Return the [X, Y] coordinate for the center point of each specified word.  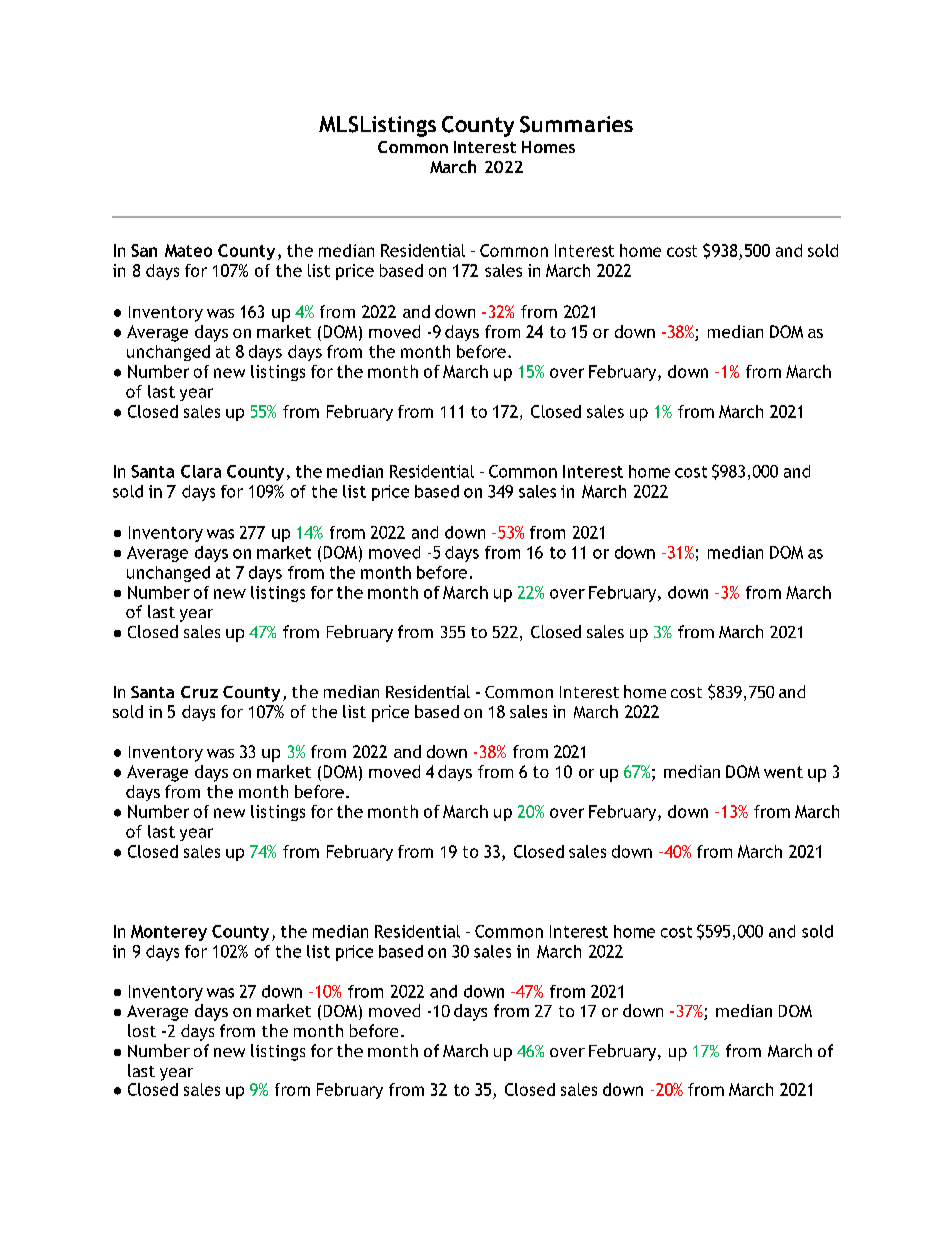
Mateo [188, 250]
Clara [201, 471]
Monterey [169, 933]
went [783, 772]
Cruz [199, 692]
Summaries [576, 124]
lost [142, 1030]
